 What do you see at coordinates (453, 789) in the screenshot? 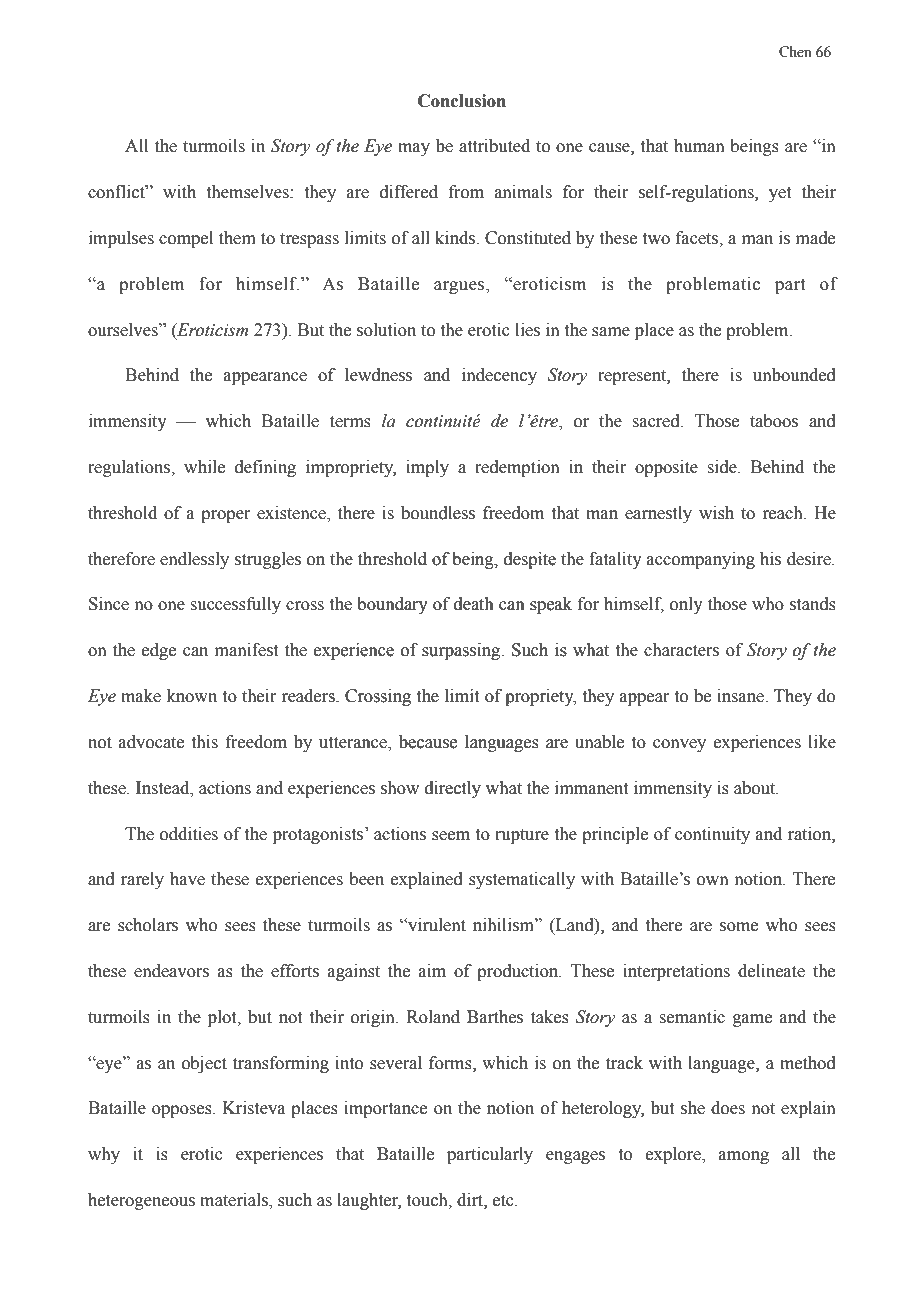
I see `directly` at bounding box center [453, 789].
